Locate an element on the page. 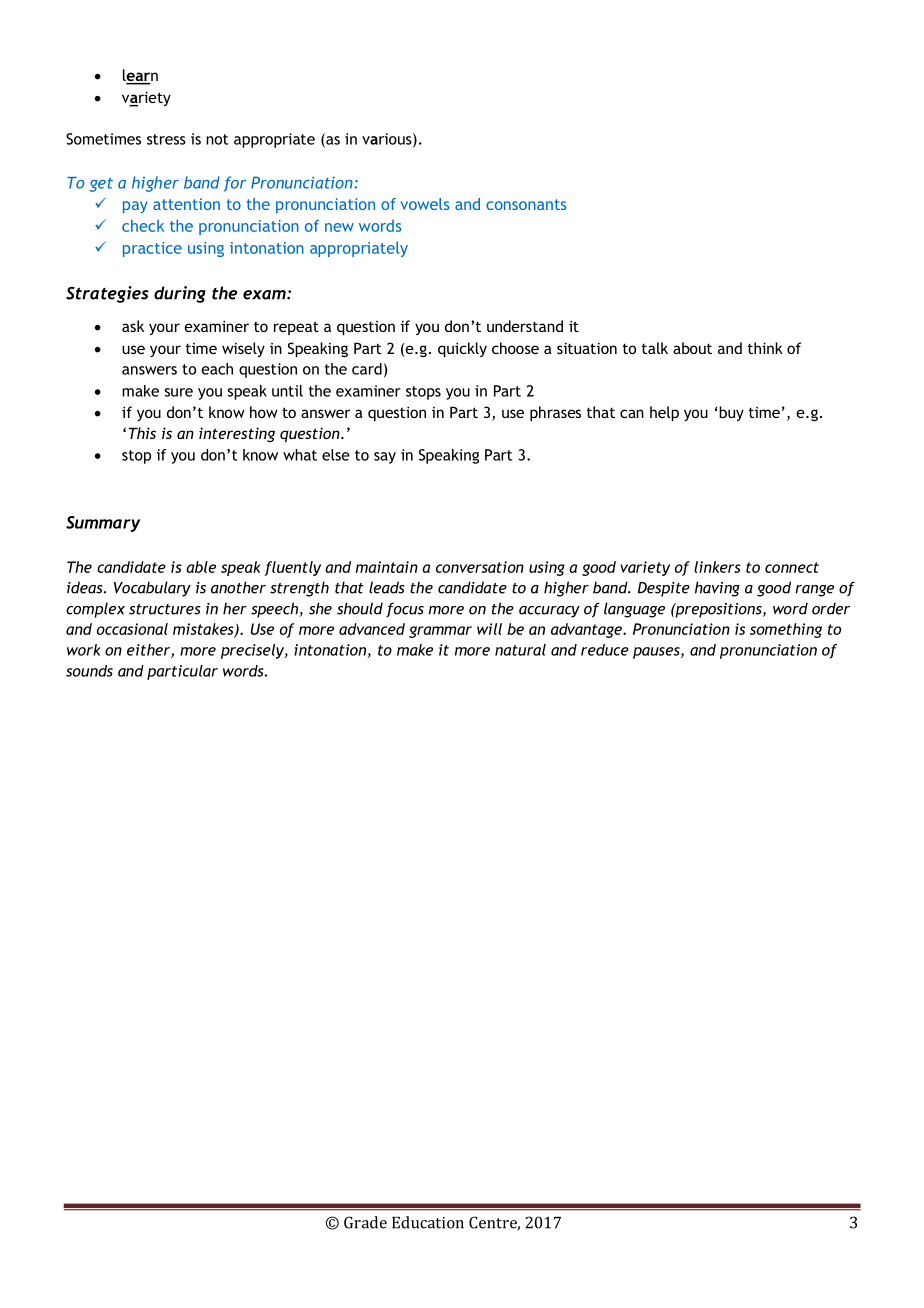  Grade is located at coordinates (365, 1222).
